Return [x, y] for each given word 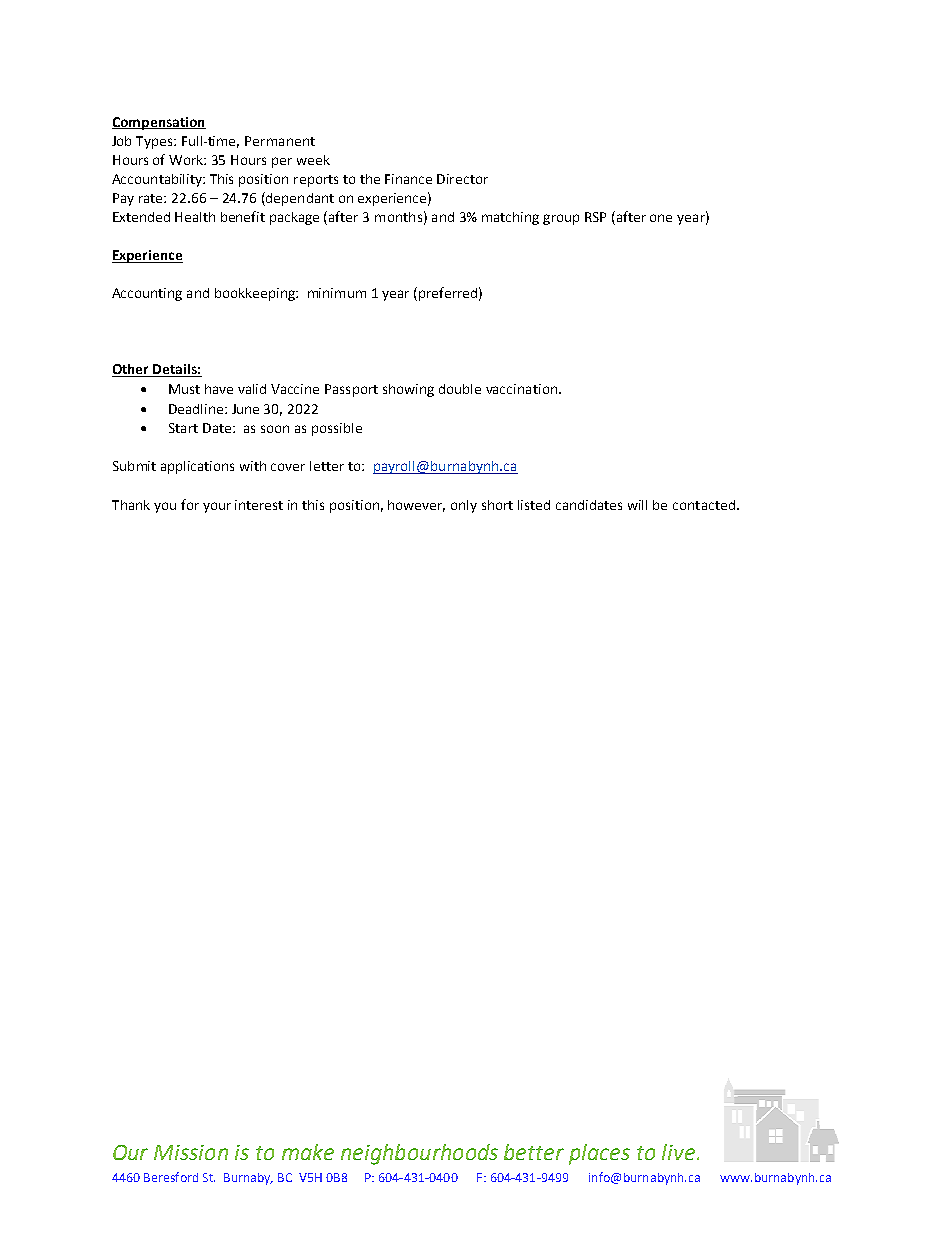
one [661, 218]
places [599, 1154]
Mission [191, 1152]
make [308, 1152]
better [534, 1152]
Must [184, 389]
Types [155, 142]
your [217, 507]
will [637, 505]
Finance [408, 179]
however [416, 506]
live [678, 1152]
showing [408, 390]
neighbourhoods [419, 1154]
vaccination [521, 389]
